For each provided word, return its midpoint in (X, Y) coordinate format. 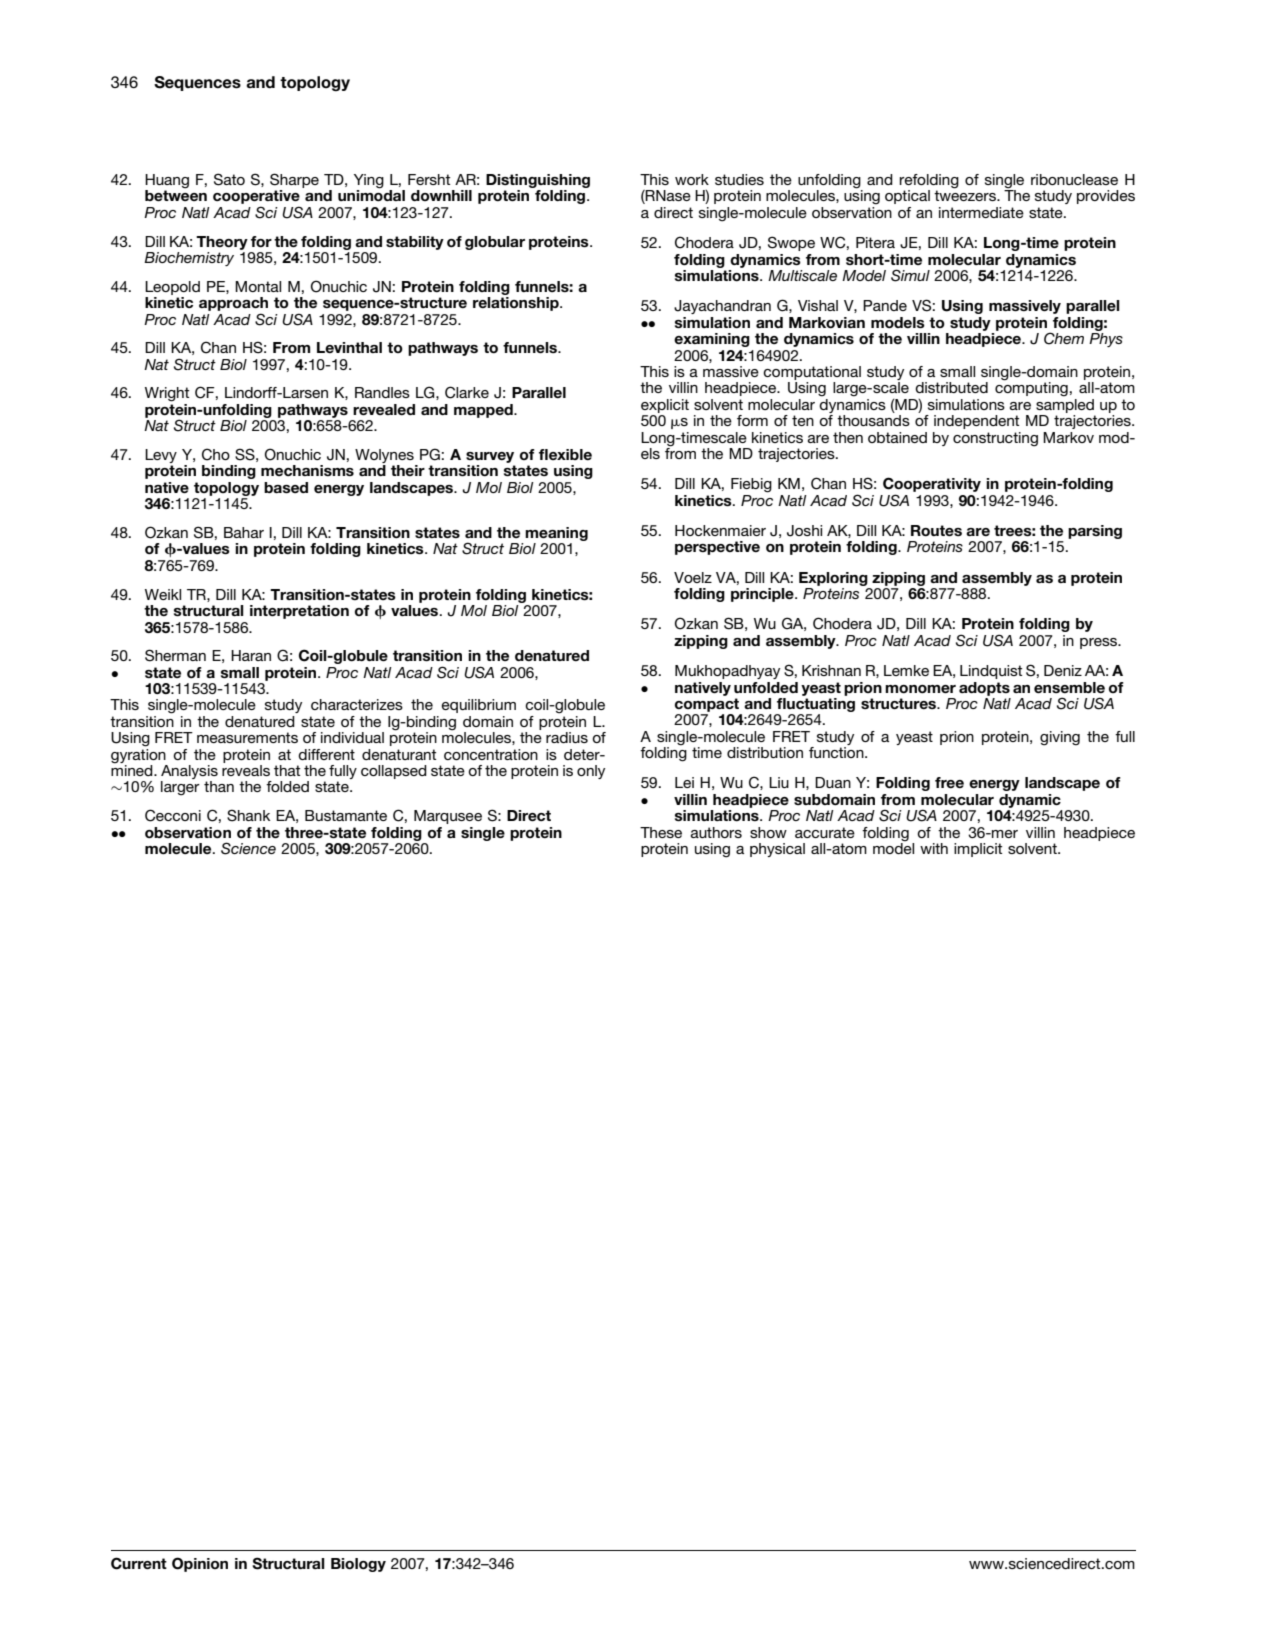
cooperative (256, 198)
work (692, 179)
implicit (978, 850)
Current (139, 1563)
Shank (248, 815)
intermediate (981, 212)
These (661, 832)
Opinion (200, 1564)
